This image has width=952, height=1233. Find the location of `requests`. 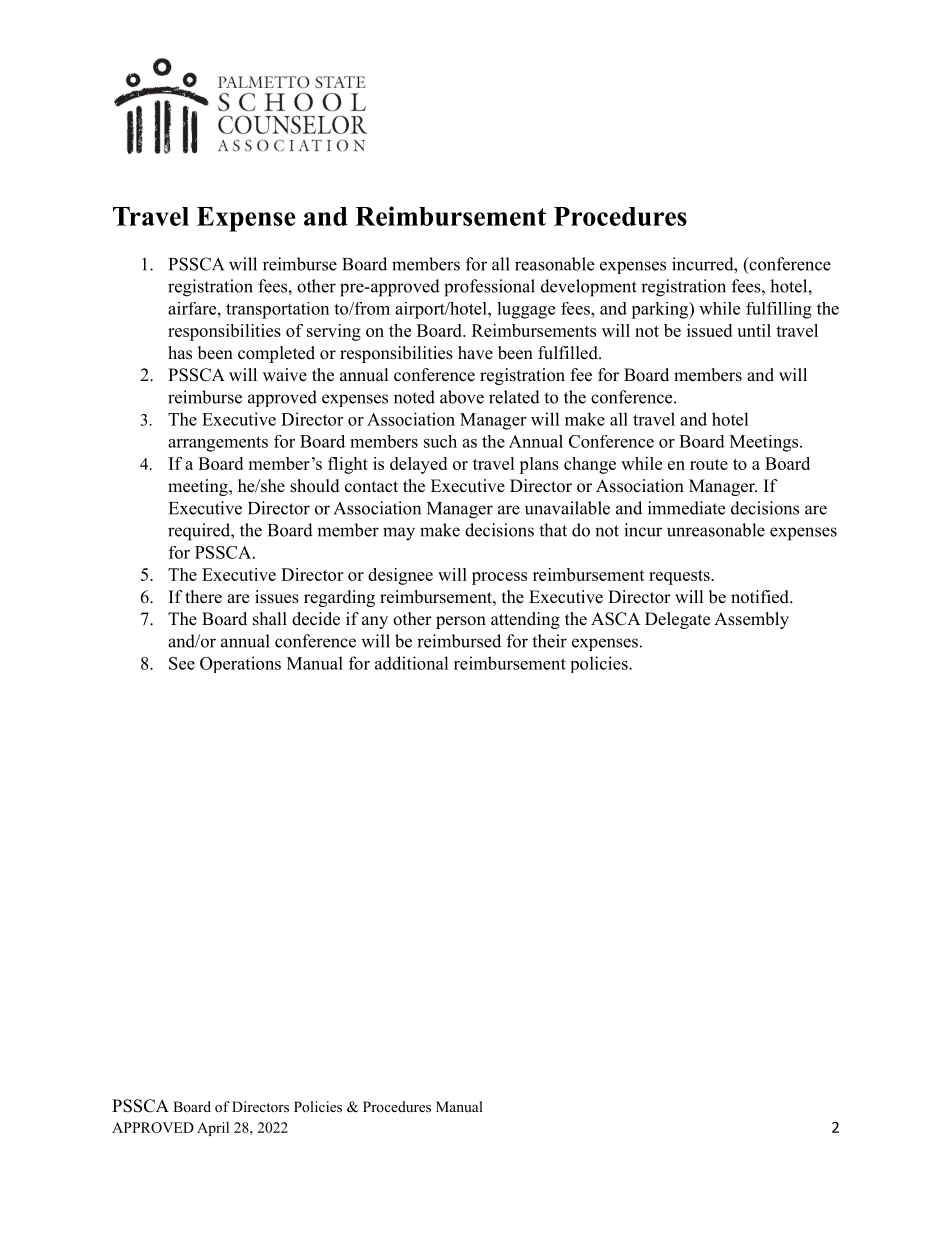

requests is located at coordinates (679, 577).
